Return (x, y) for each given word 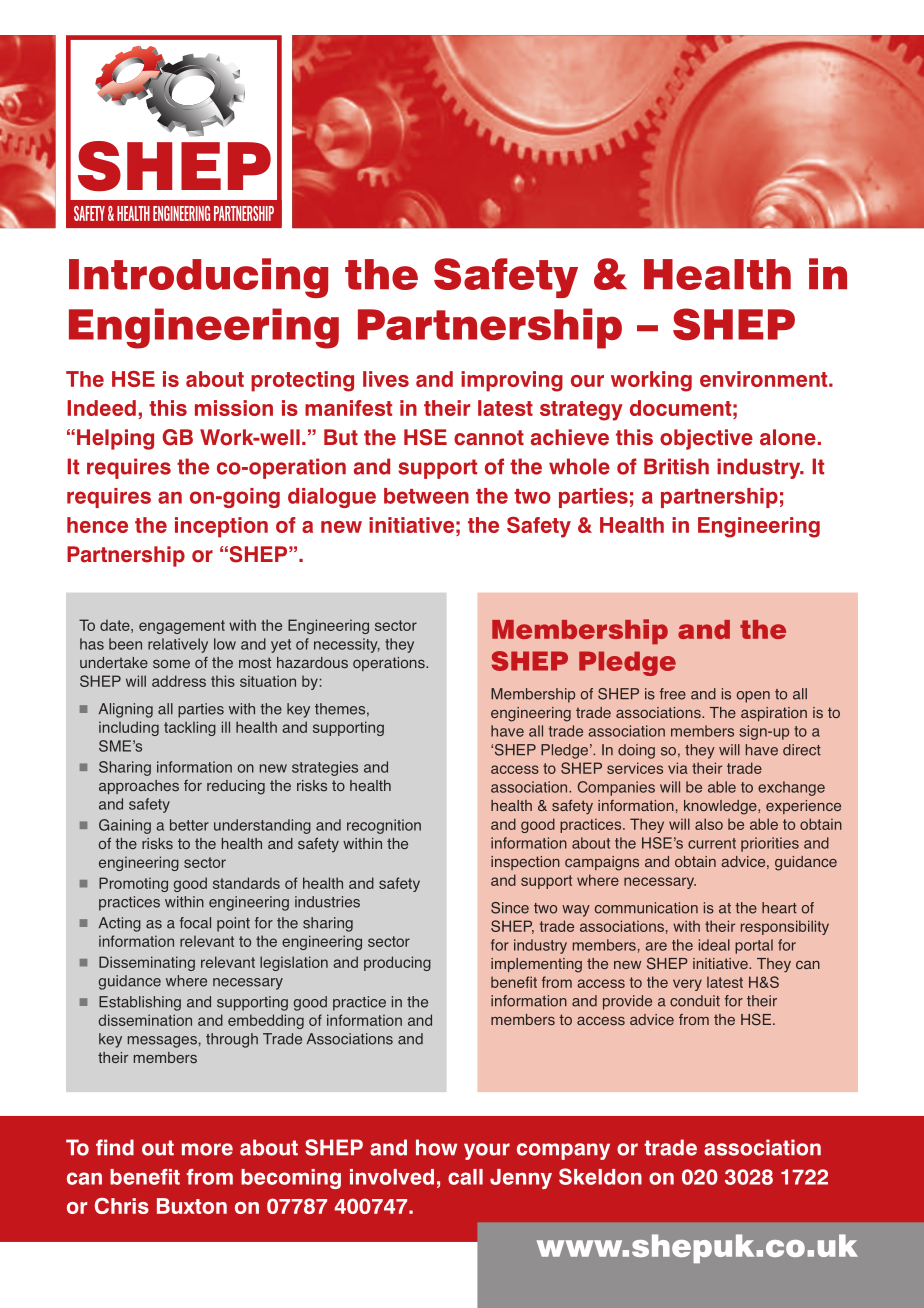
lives (386, 379)
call (465, 1177)
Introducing (198, 278)
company (563, 1151)
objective (706, 439)
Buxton (192, 1206)
